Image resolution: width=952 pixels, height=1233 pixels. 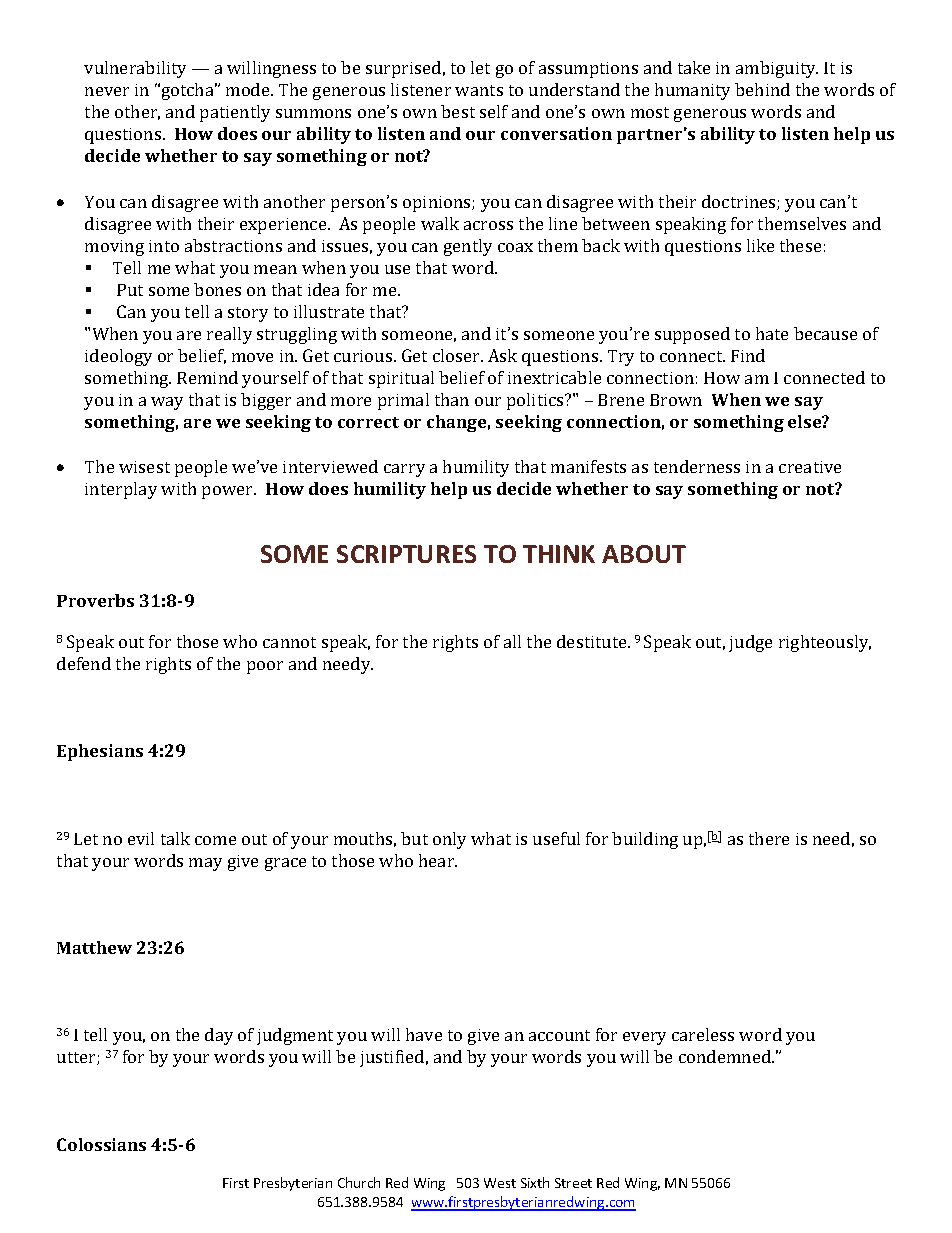 I want to click on careless, so click(x=703, y=1034).
